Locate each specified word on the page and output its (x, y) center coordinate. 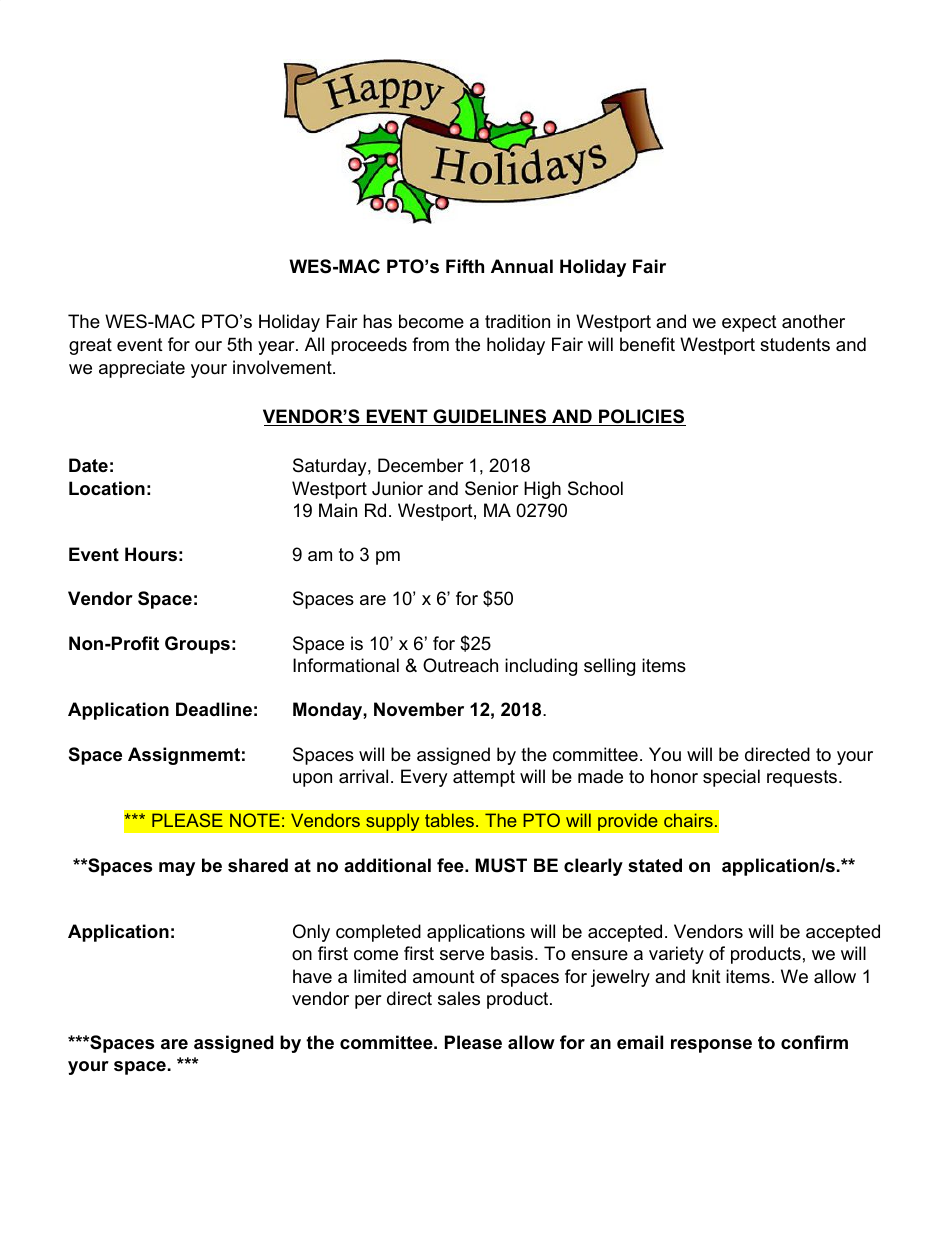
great (90, 346)
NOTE (255, 820)
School (595, 488)
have (312, 976)
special (731, 778)
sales (459, 998)
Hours (151, 554)
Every (424, 778)
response (711, 1046)
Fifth (465, 266)
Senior (492, 488)
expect (749, 323)
